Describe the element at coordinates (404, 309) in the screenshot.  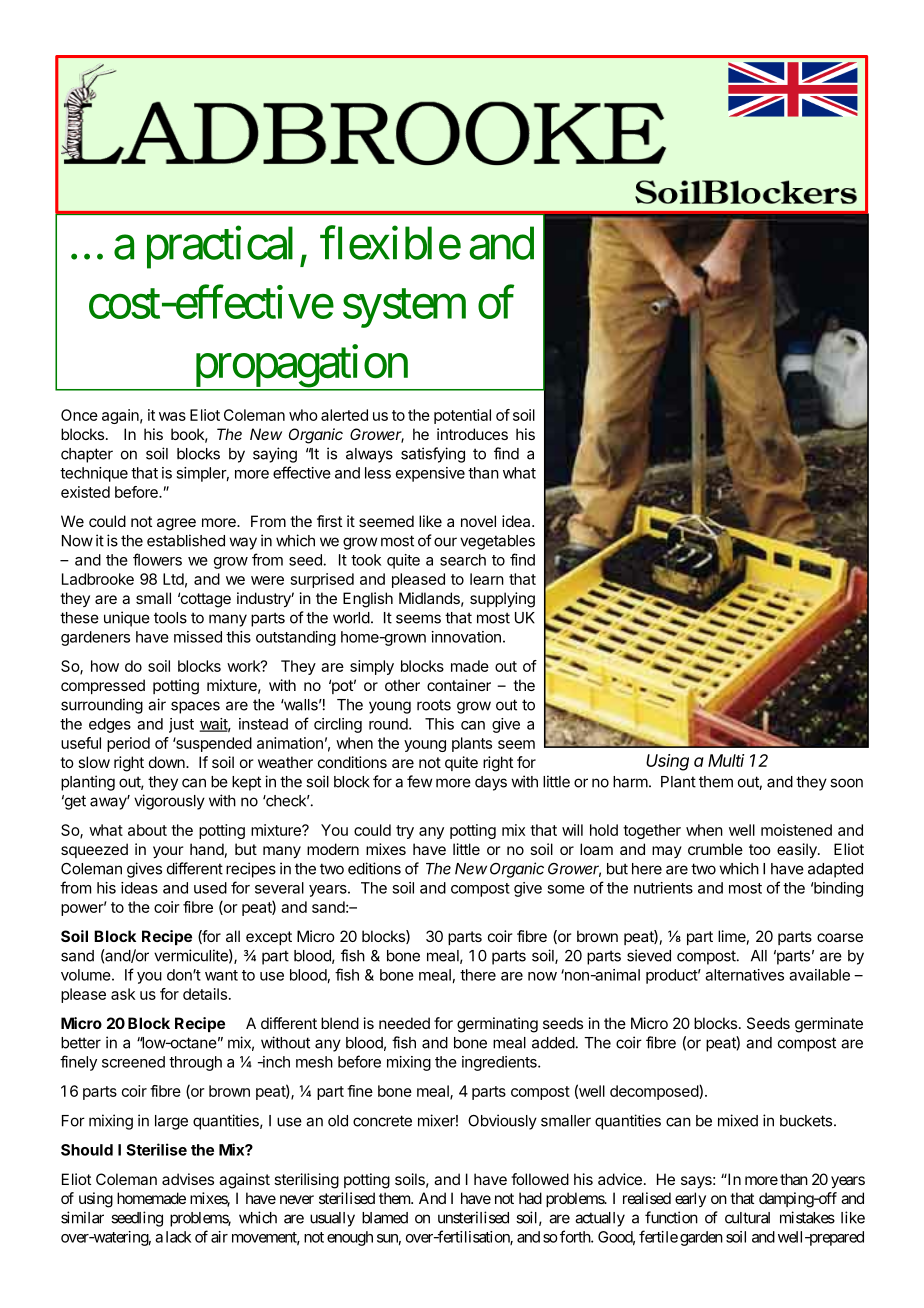
I see `system` at that location.
